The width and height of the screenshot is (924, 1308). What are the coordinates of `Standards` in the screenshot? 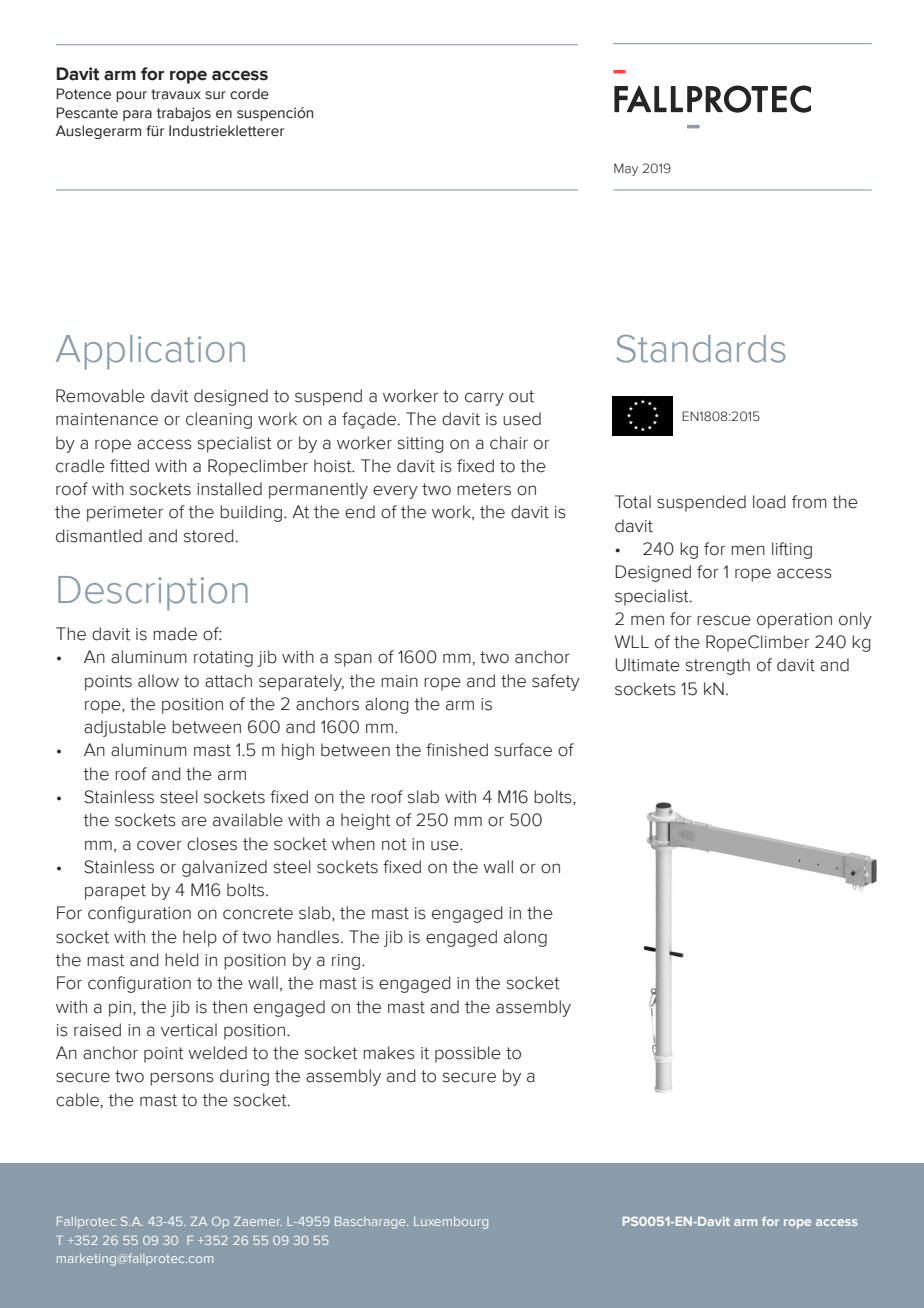 It's located at (700, 349).
